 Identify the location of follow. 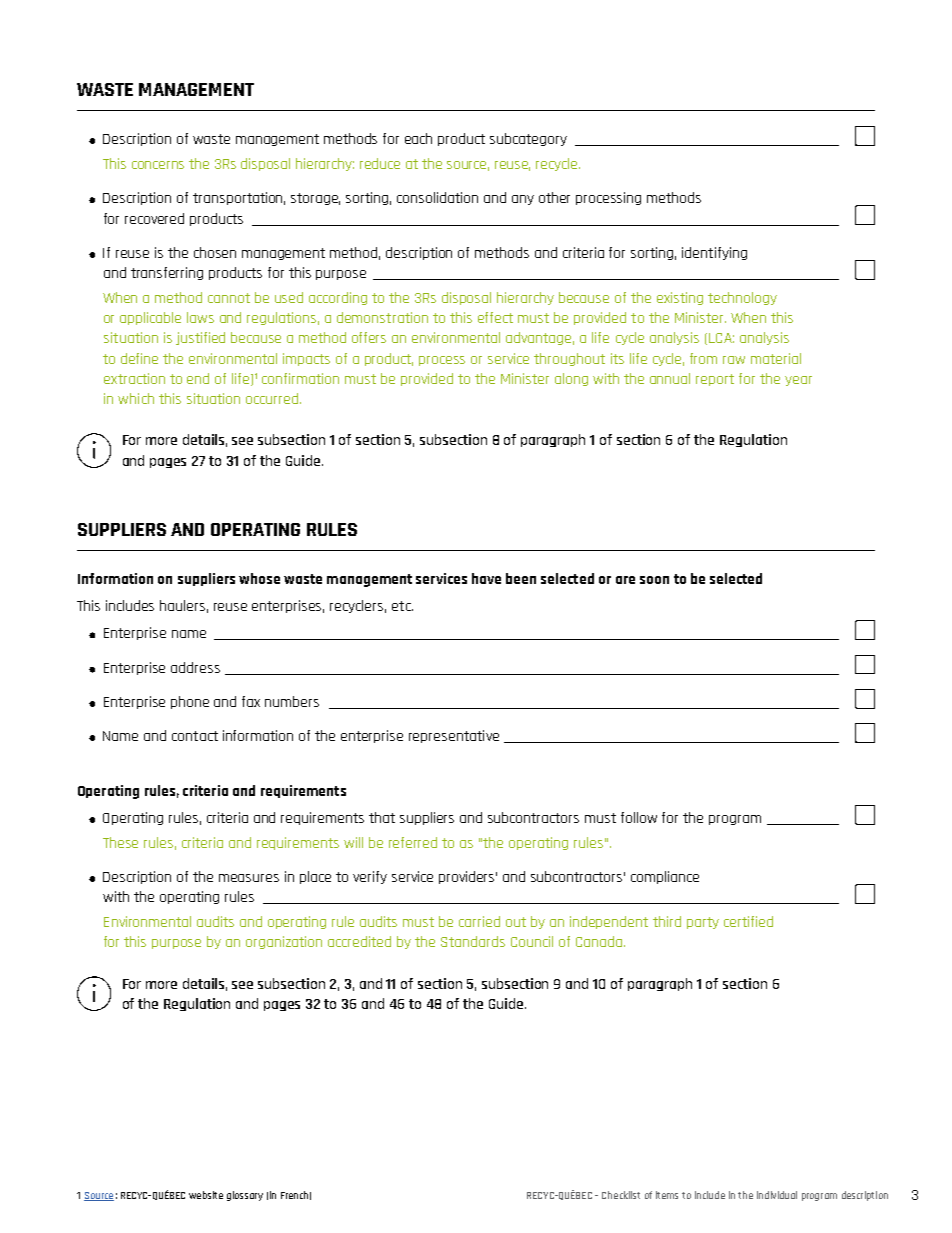
(639, 817).
